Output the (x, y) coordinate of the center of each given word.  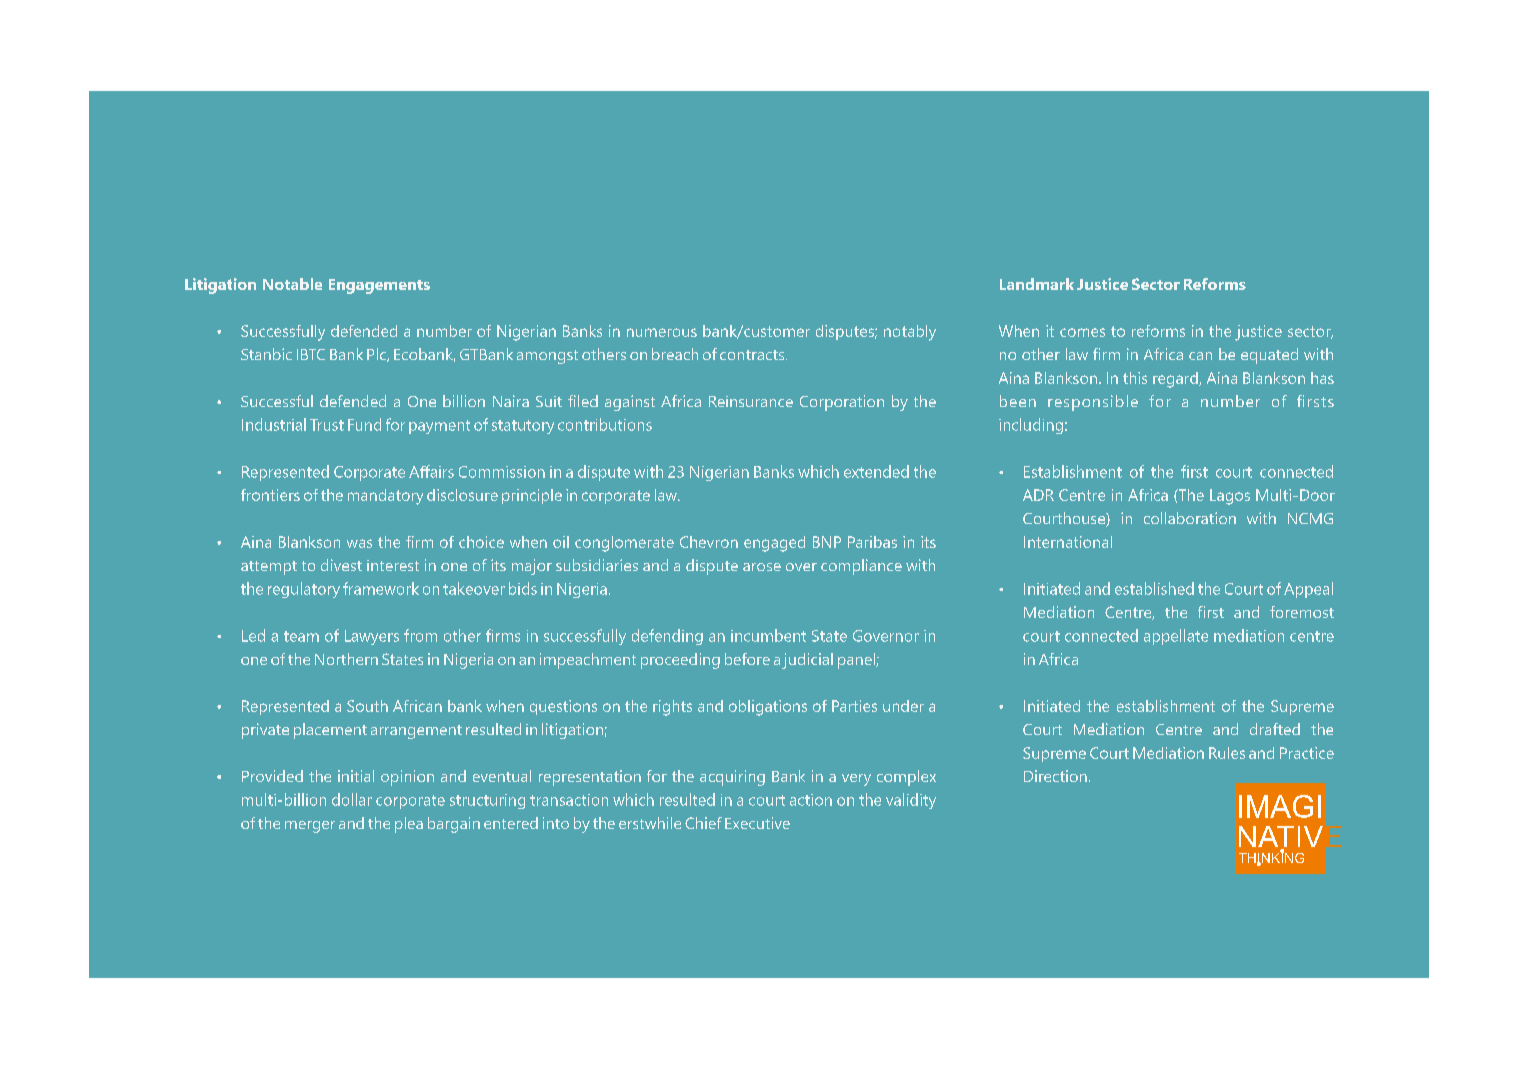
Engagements (379, 286)
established (1154, 588)
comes (1082, 332)
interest (393, 565)
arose (762, 567)
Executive (757, 823)
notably (910, 333)
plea (409, 825)
